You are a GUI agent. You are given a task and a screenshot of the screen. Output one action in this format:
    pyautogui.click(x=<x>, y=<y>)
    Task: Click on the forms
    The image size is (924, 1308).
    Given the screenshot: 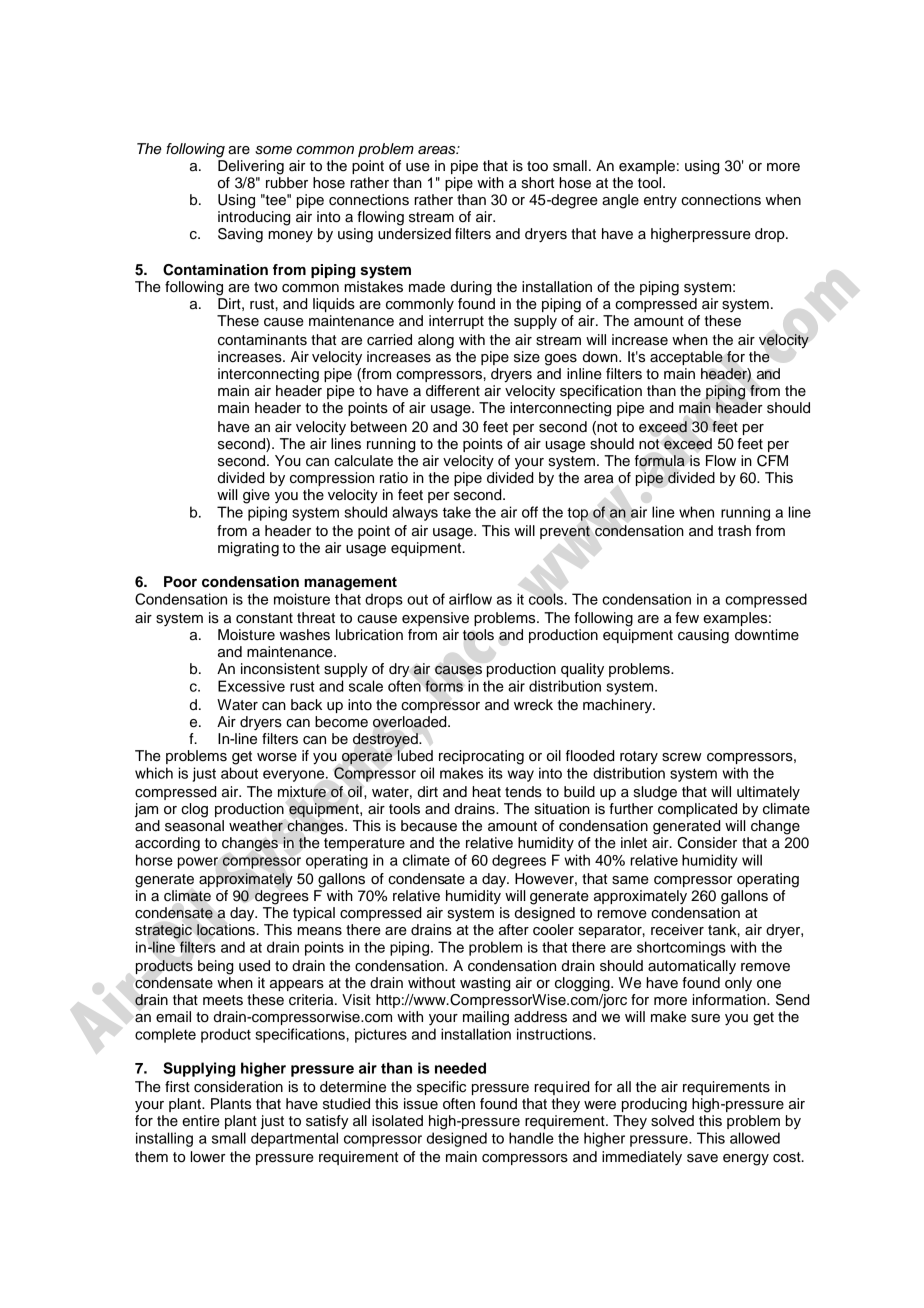 What is the action you would take?
    pyautogui.click(x=444, y=686)
